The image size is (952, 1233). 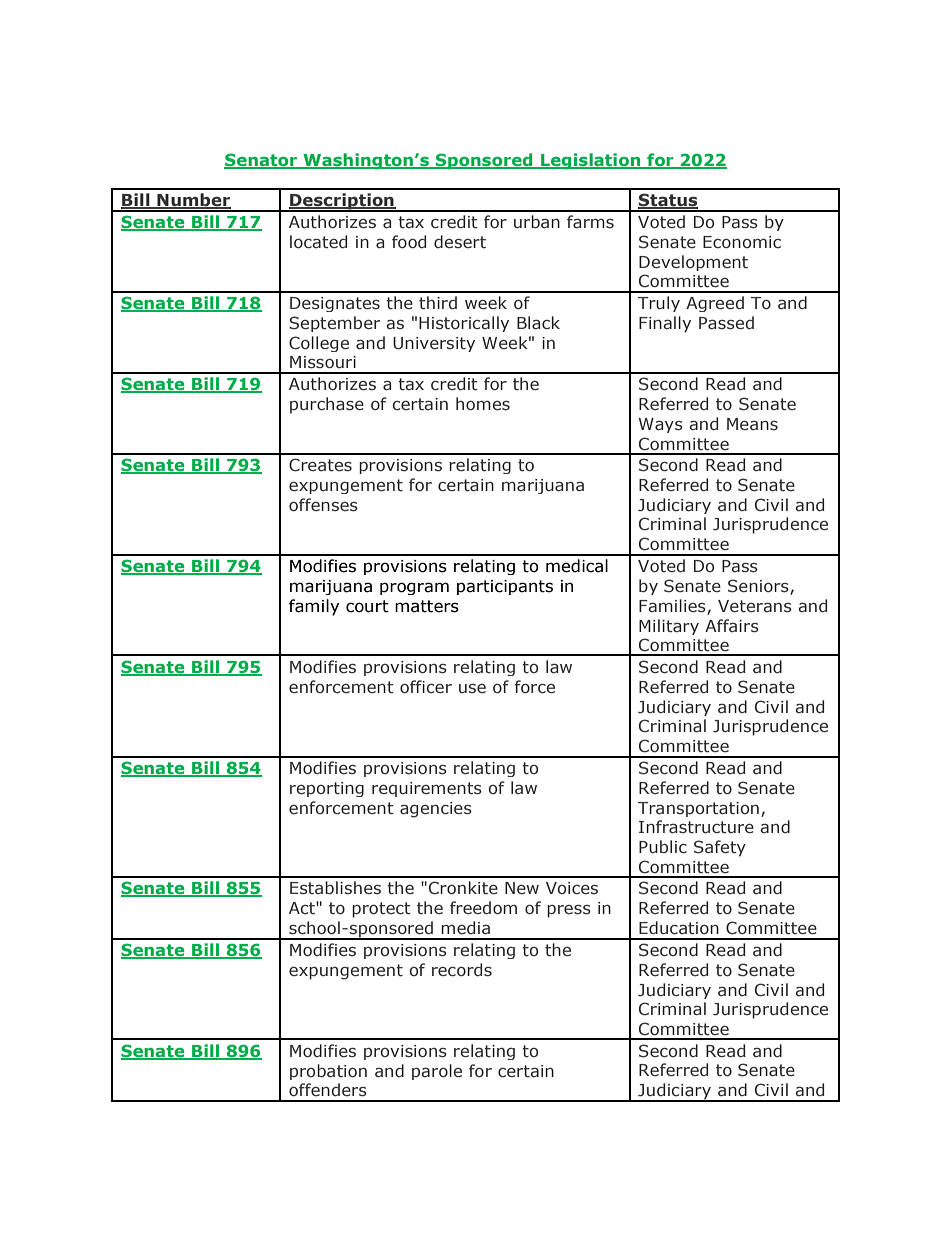 I want to click on Senator, so click(x=261, y=161).
